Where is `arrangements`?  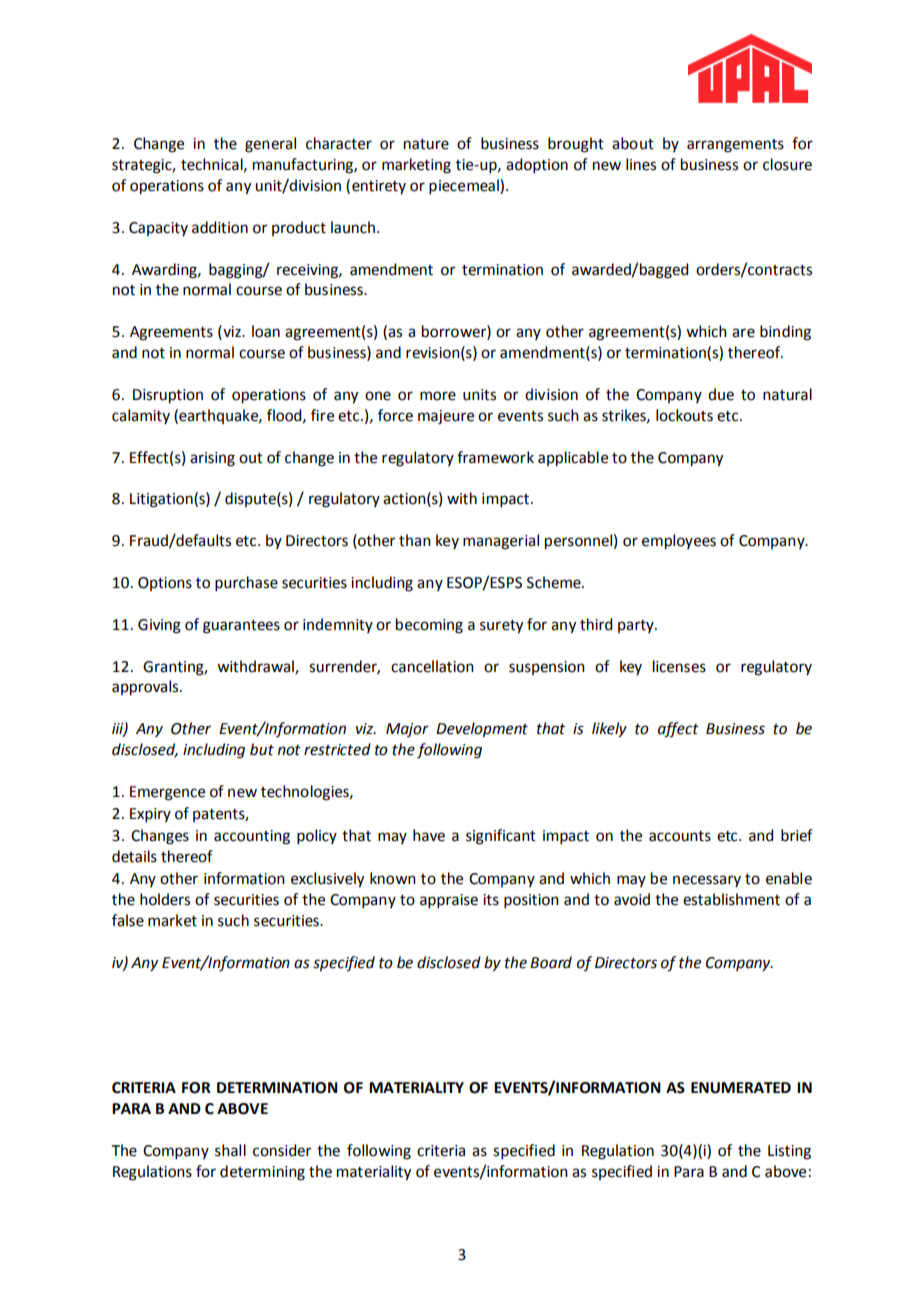
arrangements is located at coordinates (735, 146).
